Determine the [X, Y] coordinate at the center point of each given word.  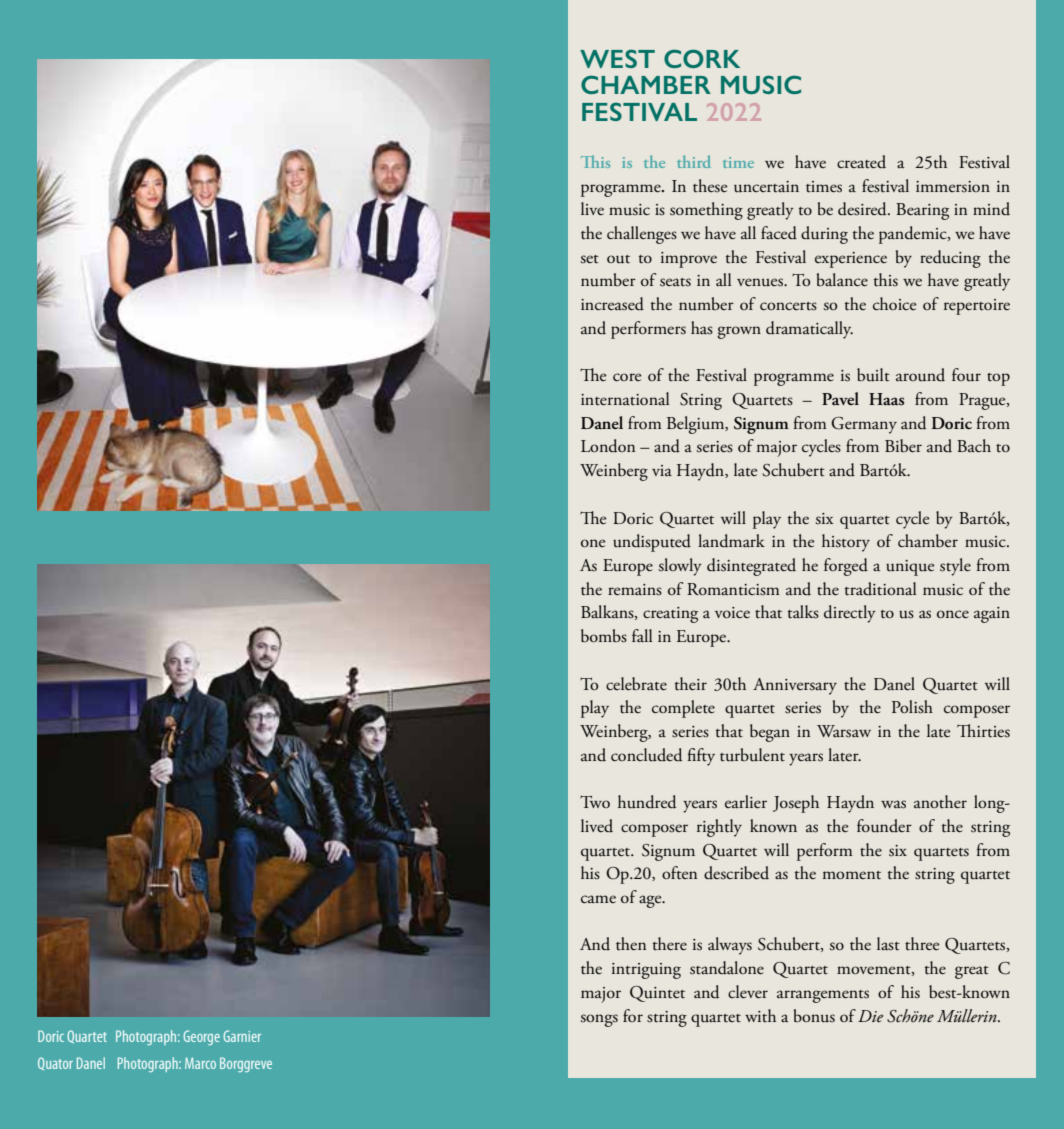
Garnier [242, 1036]
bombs [604, 636]
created [861, 162]
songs [599, 1020]
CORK [702, 58]
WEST [617, 58]
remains [635, 590]
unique [910, 568]
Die [870, 1016]
